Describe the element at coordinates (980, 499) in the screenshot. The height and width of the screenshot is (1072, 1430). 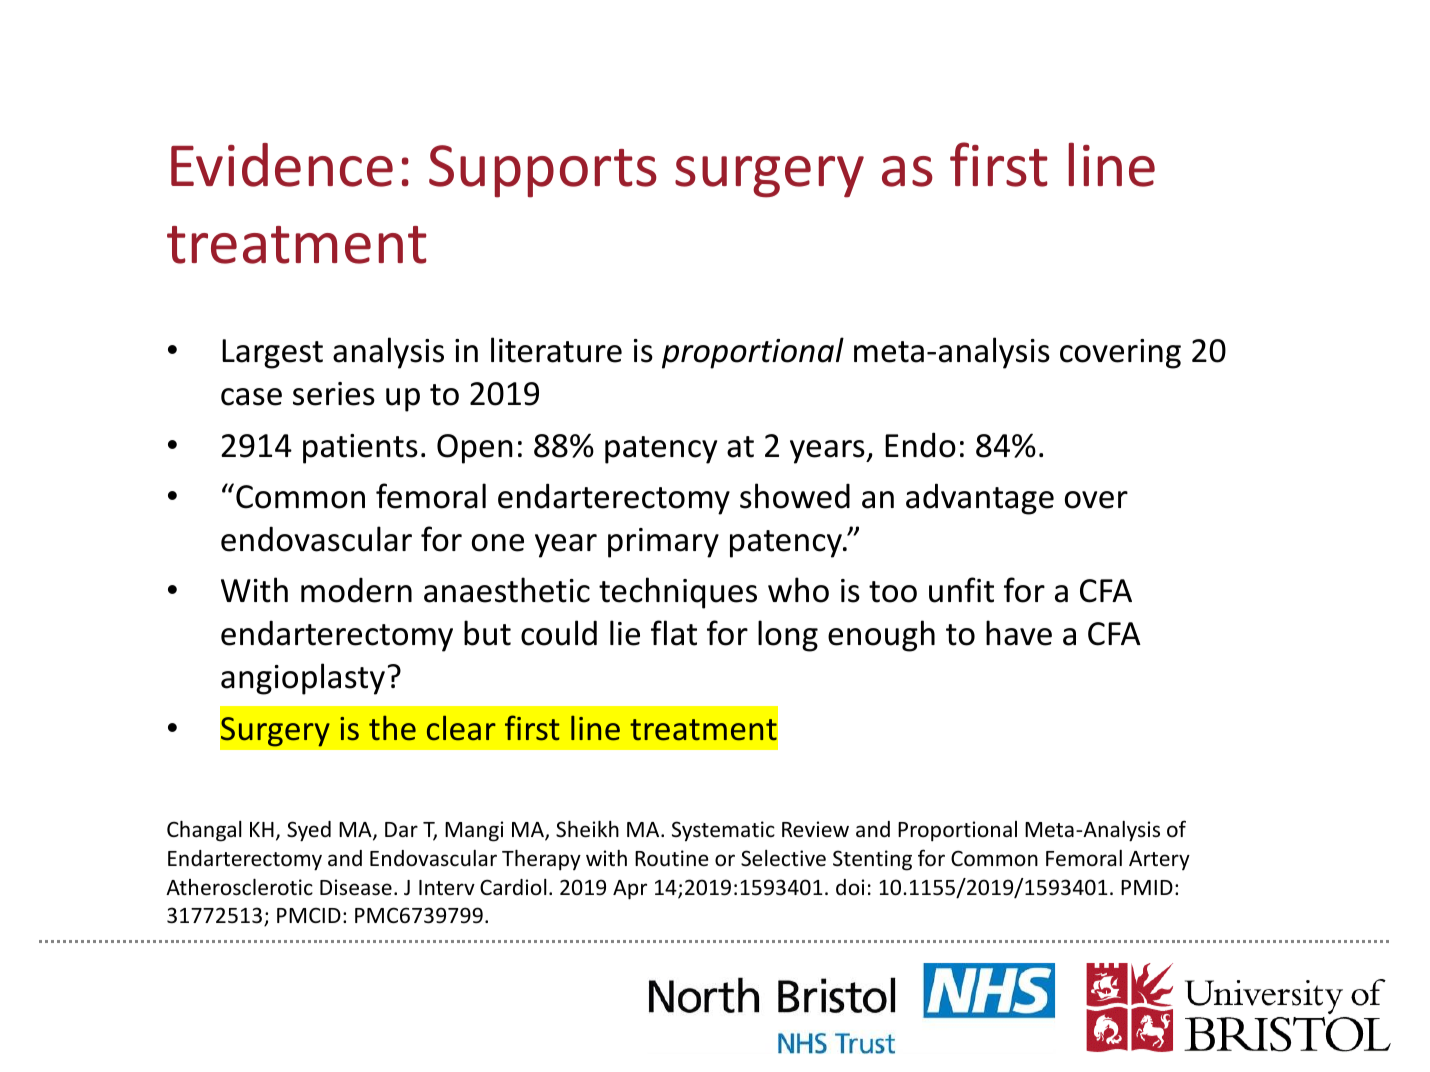
I see `advantage` at that location.
